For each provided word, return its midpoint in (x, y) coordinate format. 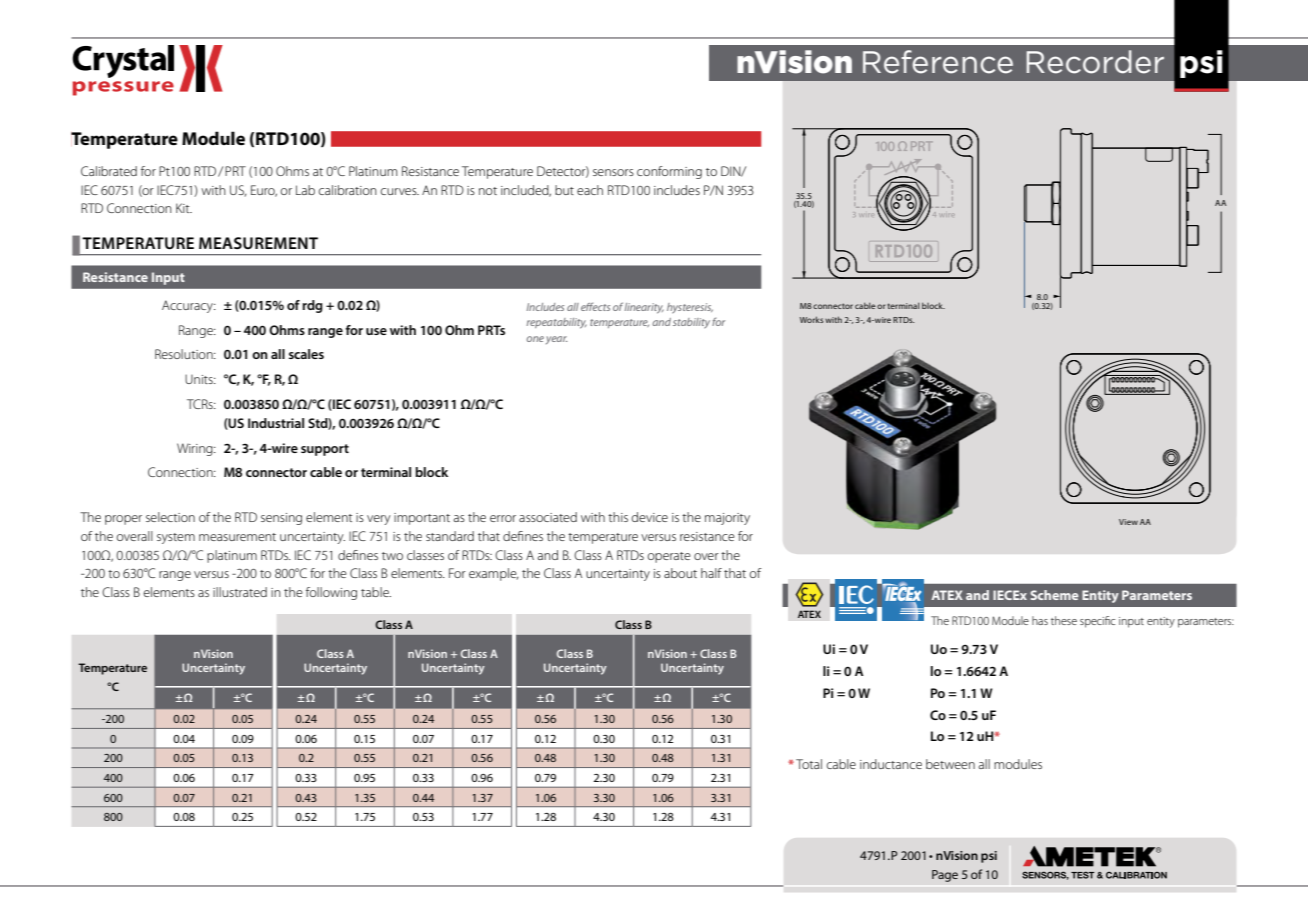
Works (812, 319)
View (1128, 522)
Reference (938, 62)
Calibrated (109, 171)
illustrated (240, 592)
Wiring (196, 449)
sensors (613, 172)
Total (809, 764)
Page (945, 876)
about (680, 573)
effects (595, 306)
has (1040, 620)
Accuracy (188, 306)
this (618, 517)
